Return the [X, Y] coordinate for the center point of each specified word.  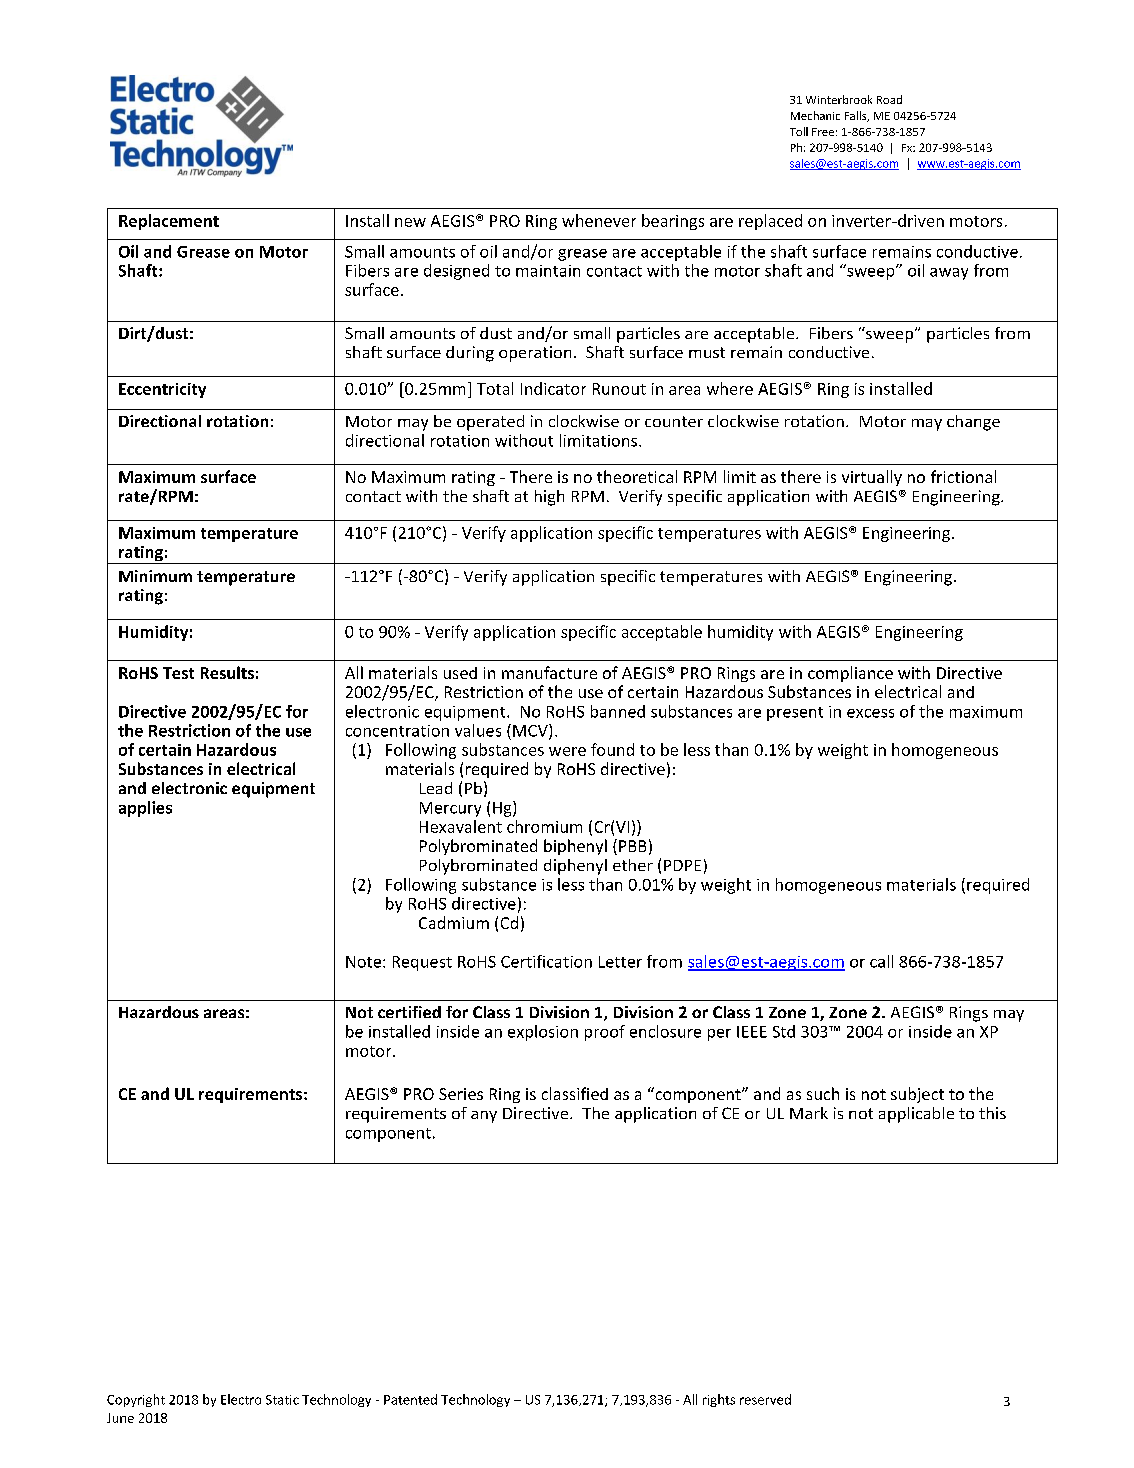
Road [889, 99]
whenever [599, 220]
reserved [765, 1399]
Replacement [169, 222]
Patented [410, 1399]
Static [282, 1400]
